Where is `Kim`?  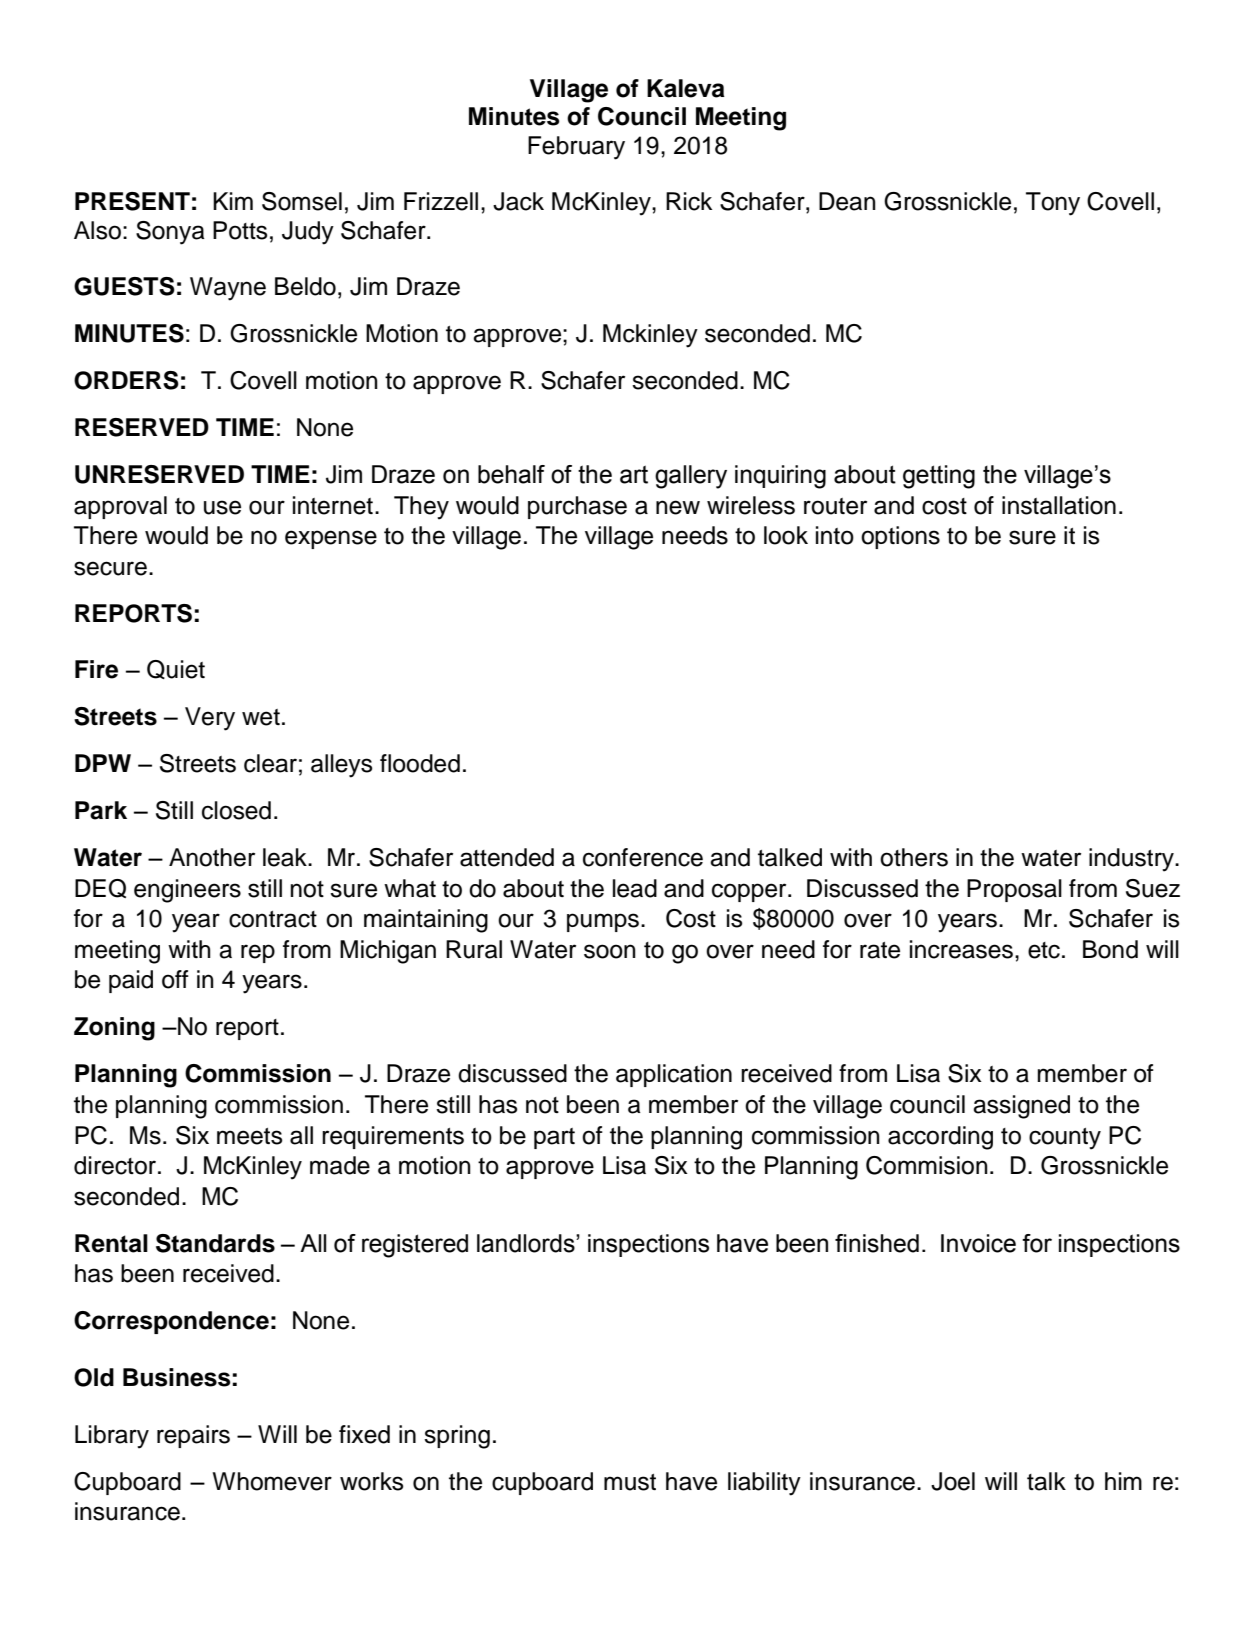 Kim is located at coordinates (233, 201).
